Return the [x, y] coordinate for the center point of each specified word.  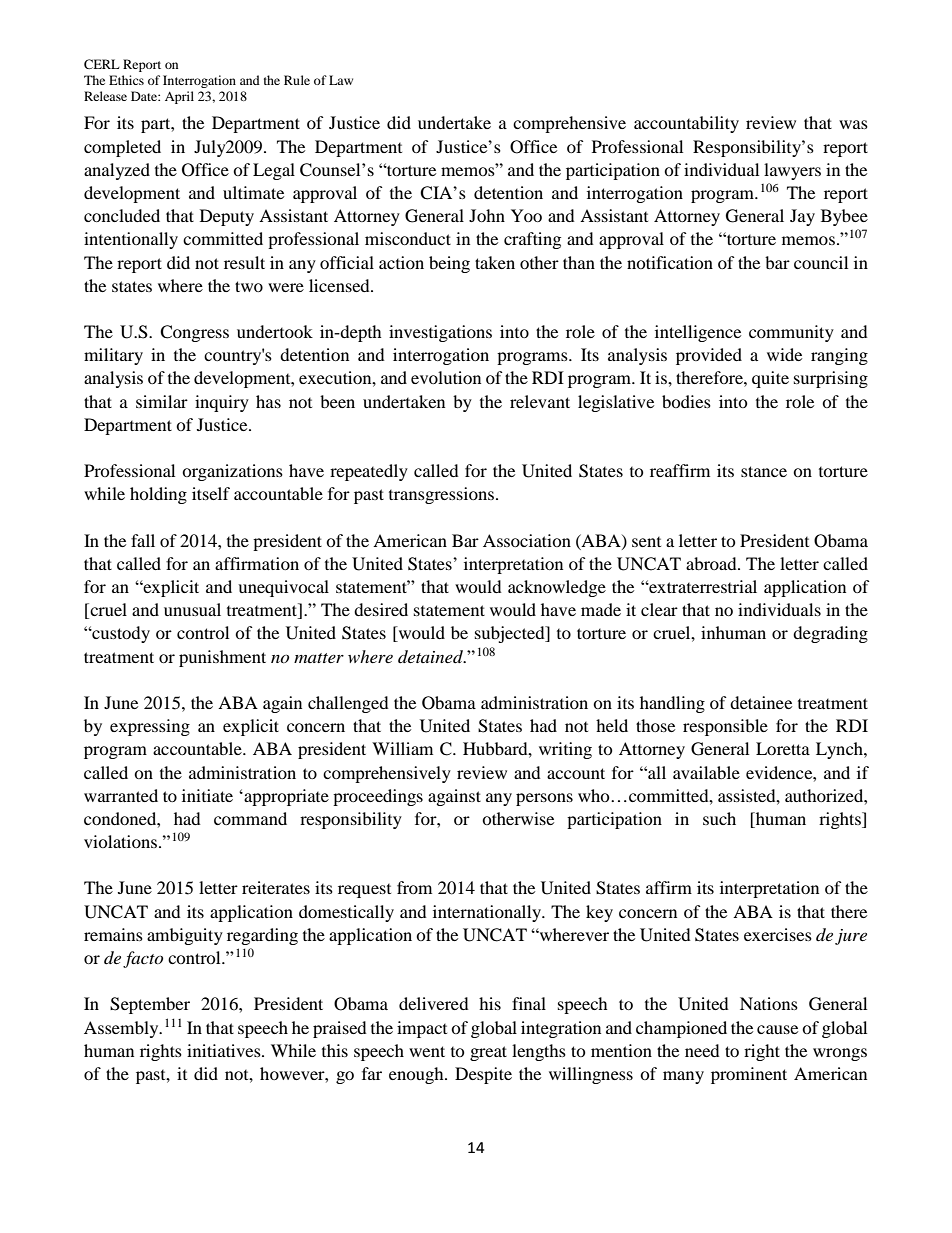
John [487, 215]
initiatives [225, 1050]
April [179, 97]
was [853, 124]
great [488, 1053]
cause [777, 1029]
